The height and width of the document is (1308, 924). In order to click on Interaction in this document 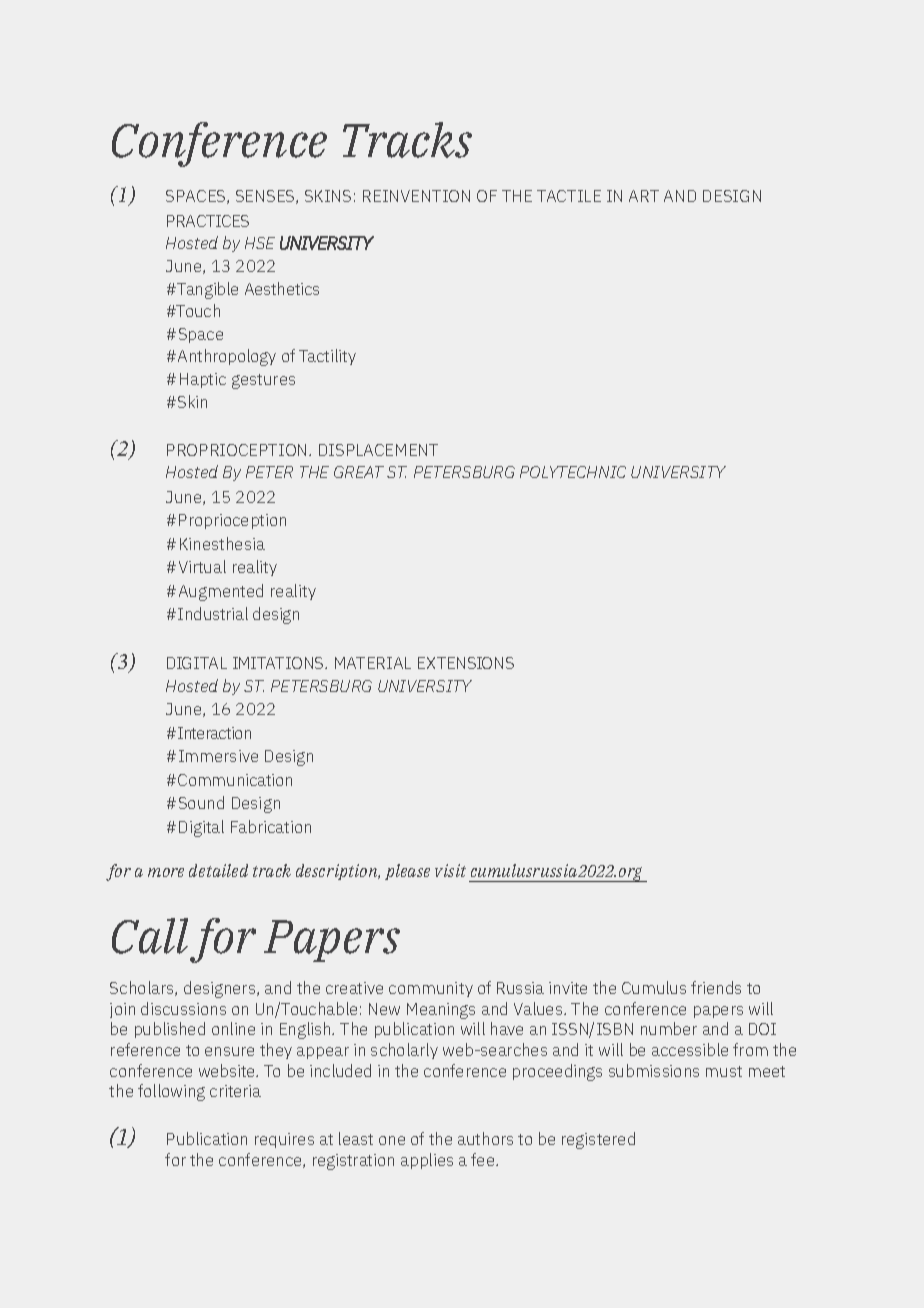, I will do `click(214, 733)`.
